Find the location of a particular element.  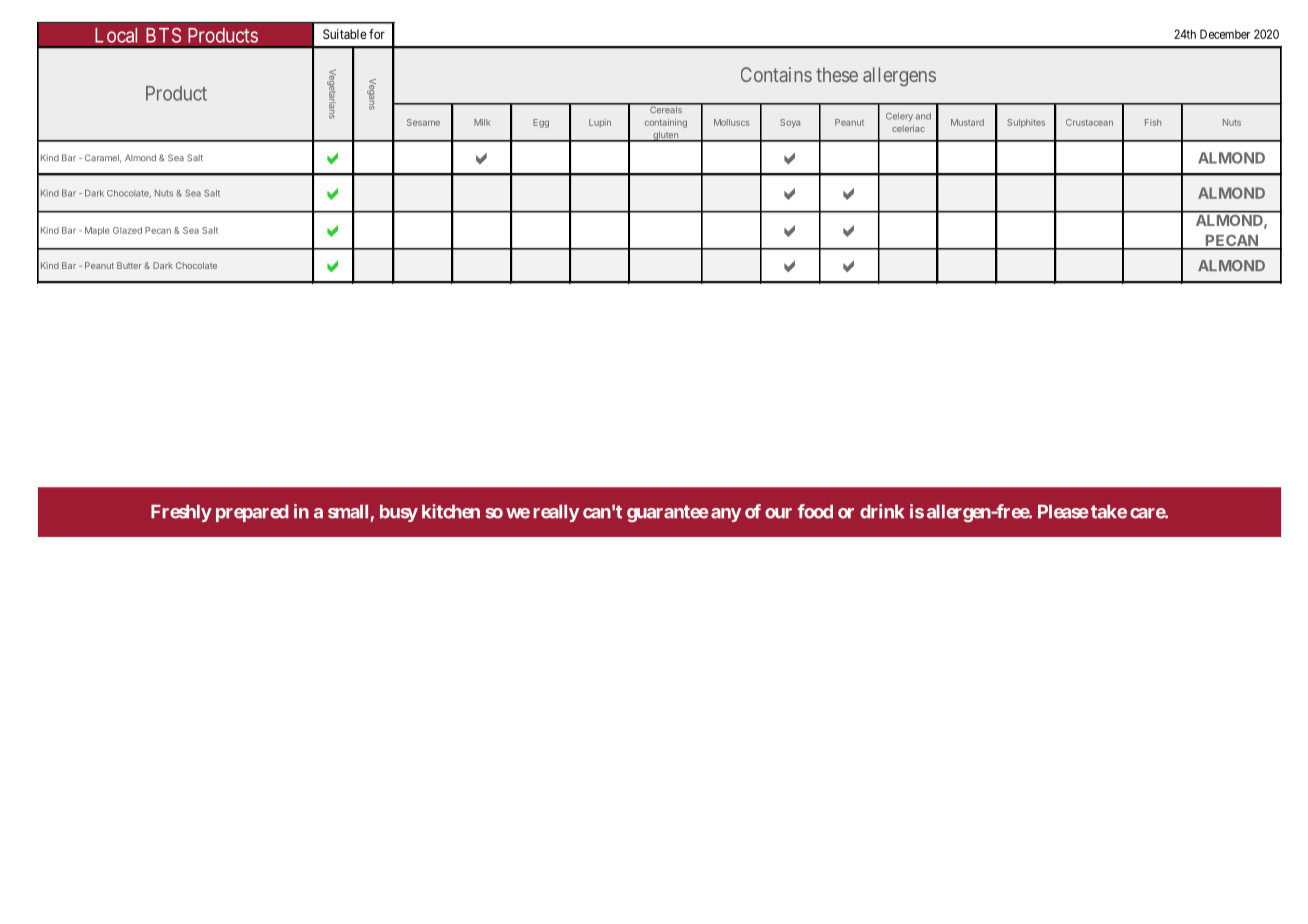

BTS is located at coordinates (163, 35).
